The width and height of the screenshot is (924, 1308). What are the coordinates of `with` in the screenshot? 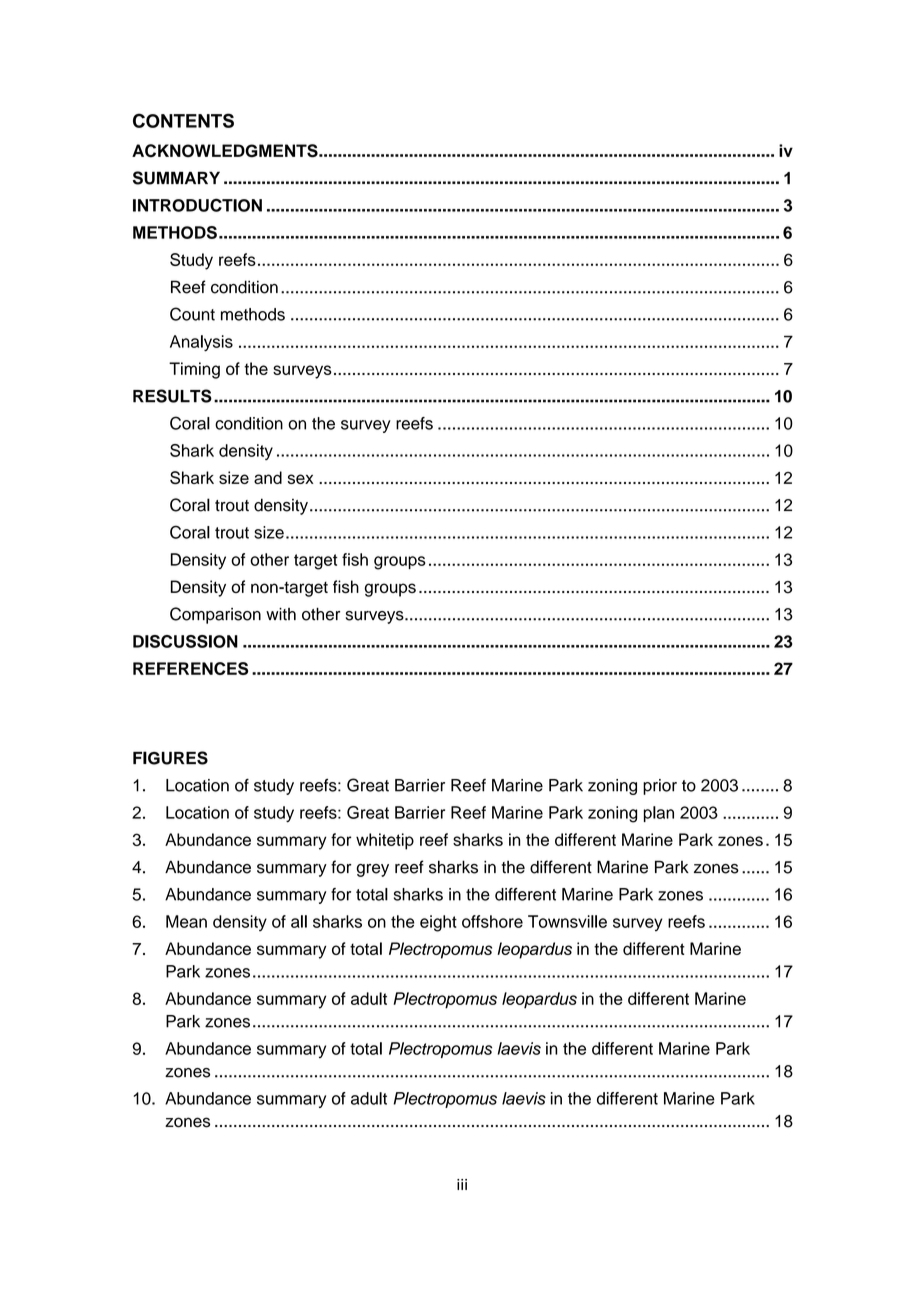 It's located at (281, 614).
